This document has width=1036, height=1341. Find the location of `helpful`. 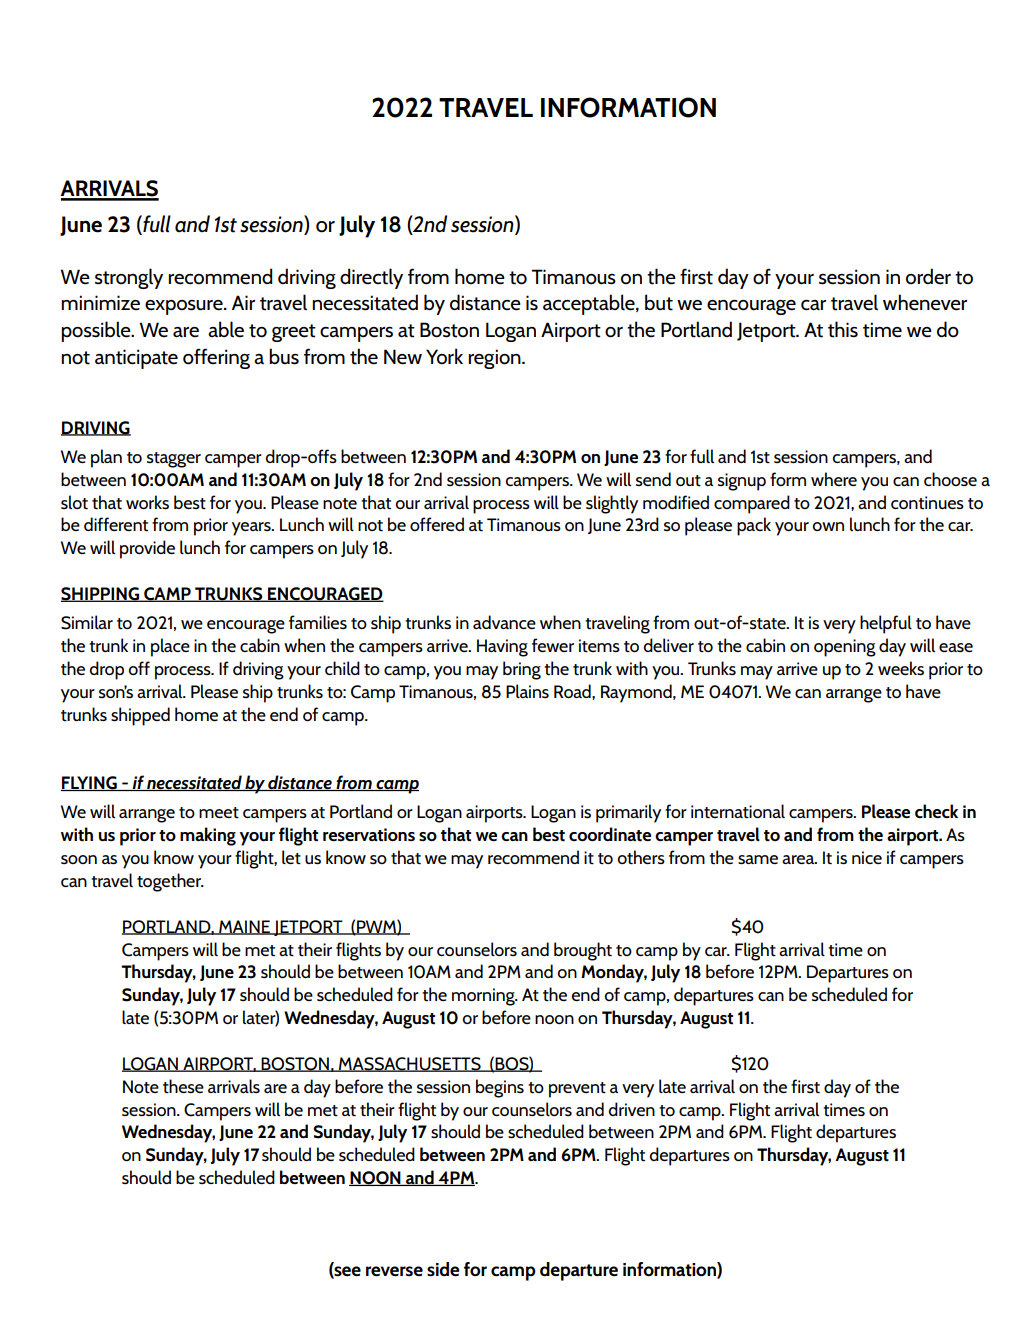

helpful is located at coordinates (886, 624).
